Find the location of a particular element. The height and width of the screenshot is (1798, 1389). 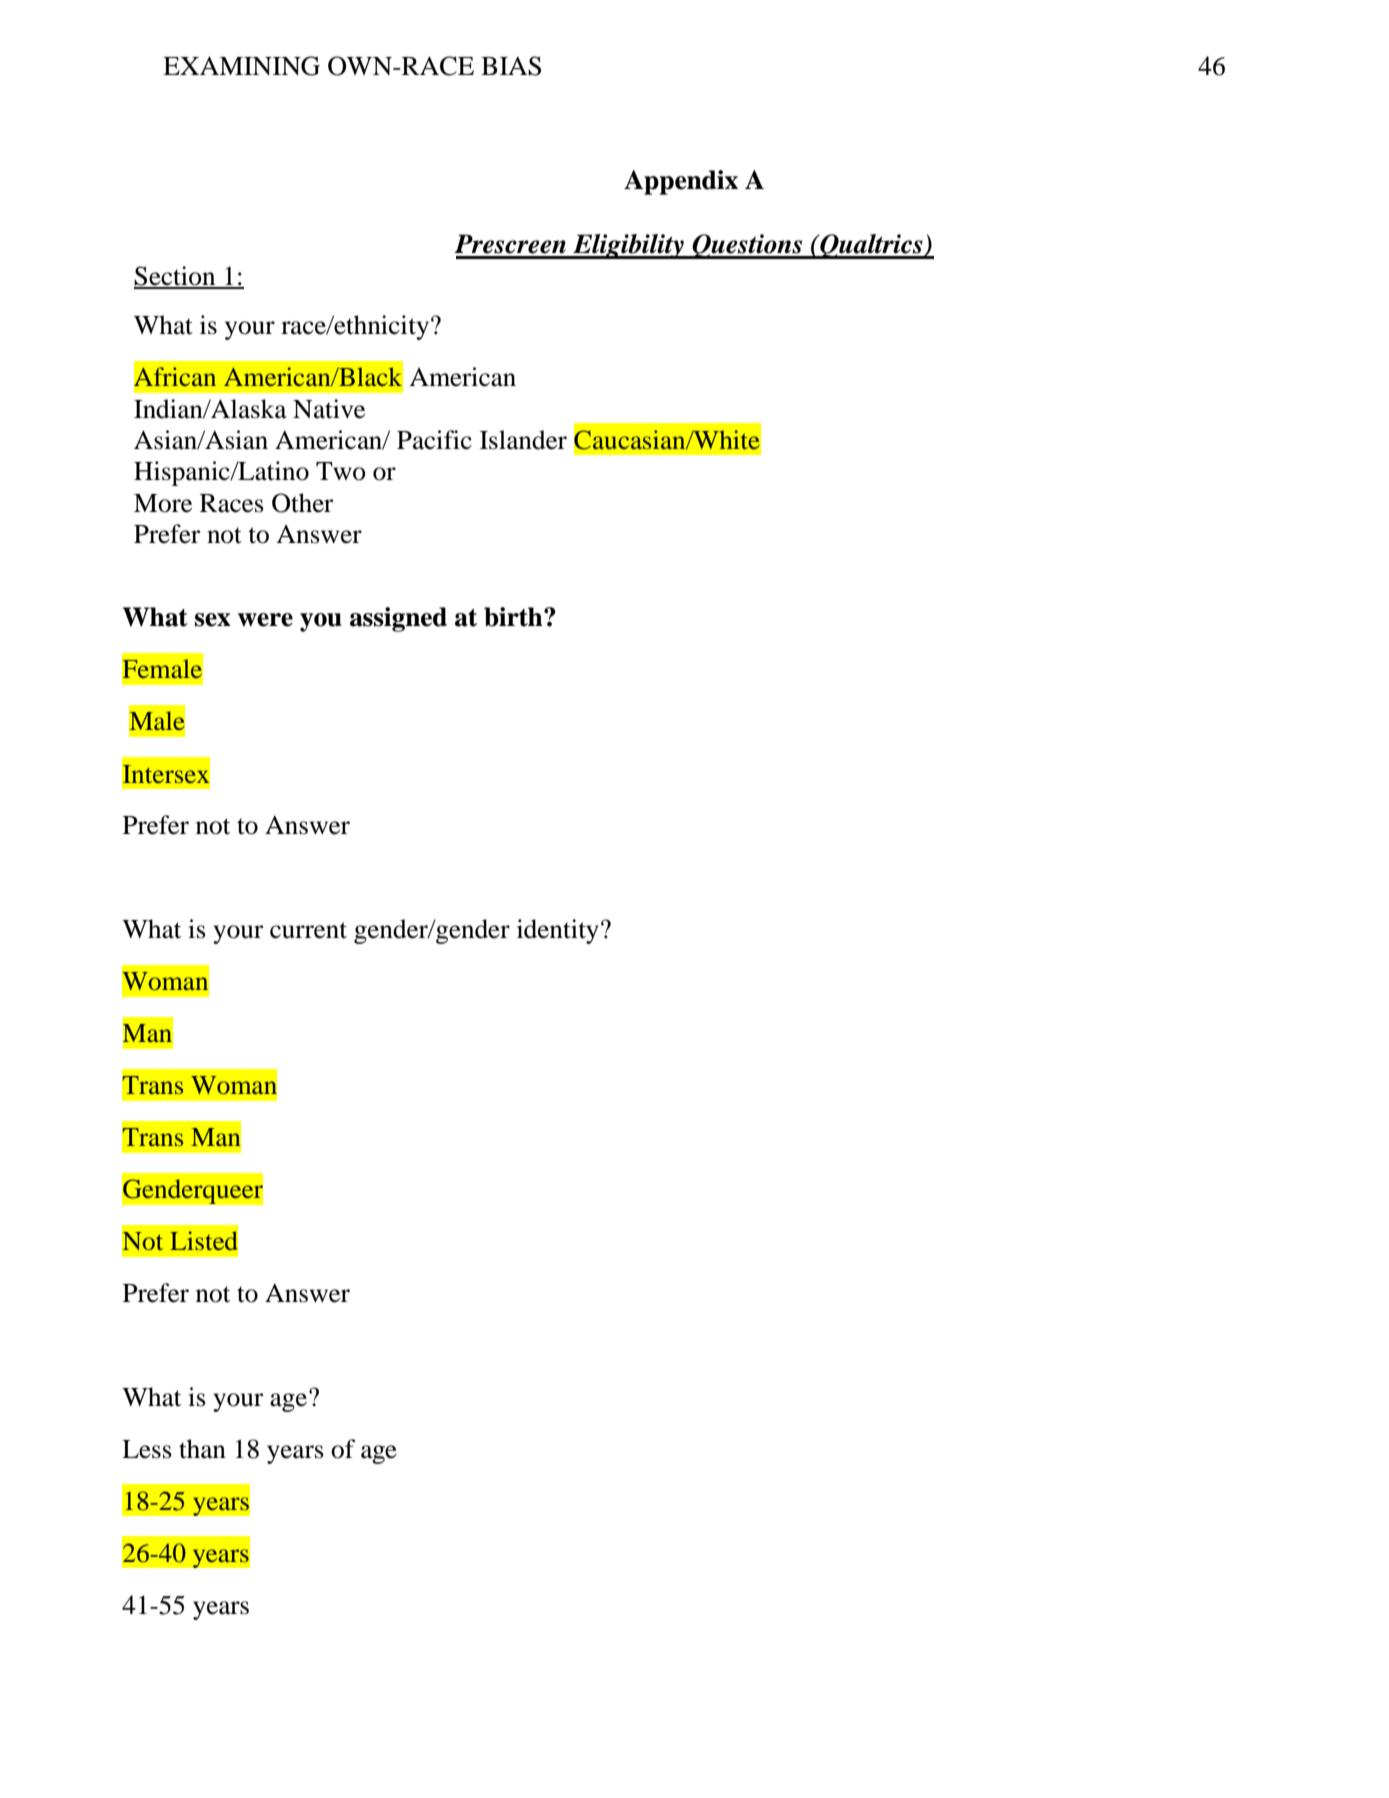

birth is located at coordinates (514, 617).
